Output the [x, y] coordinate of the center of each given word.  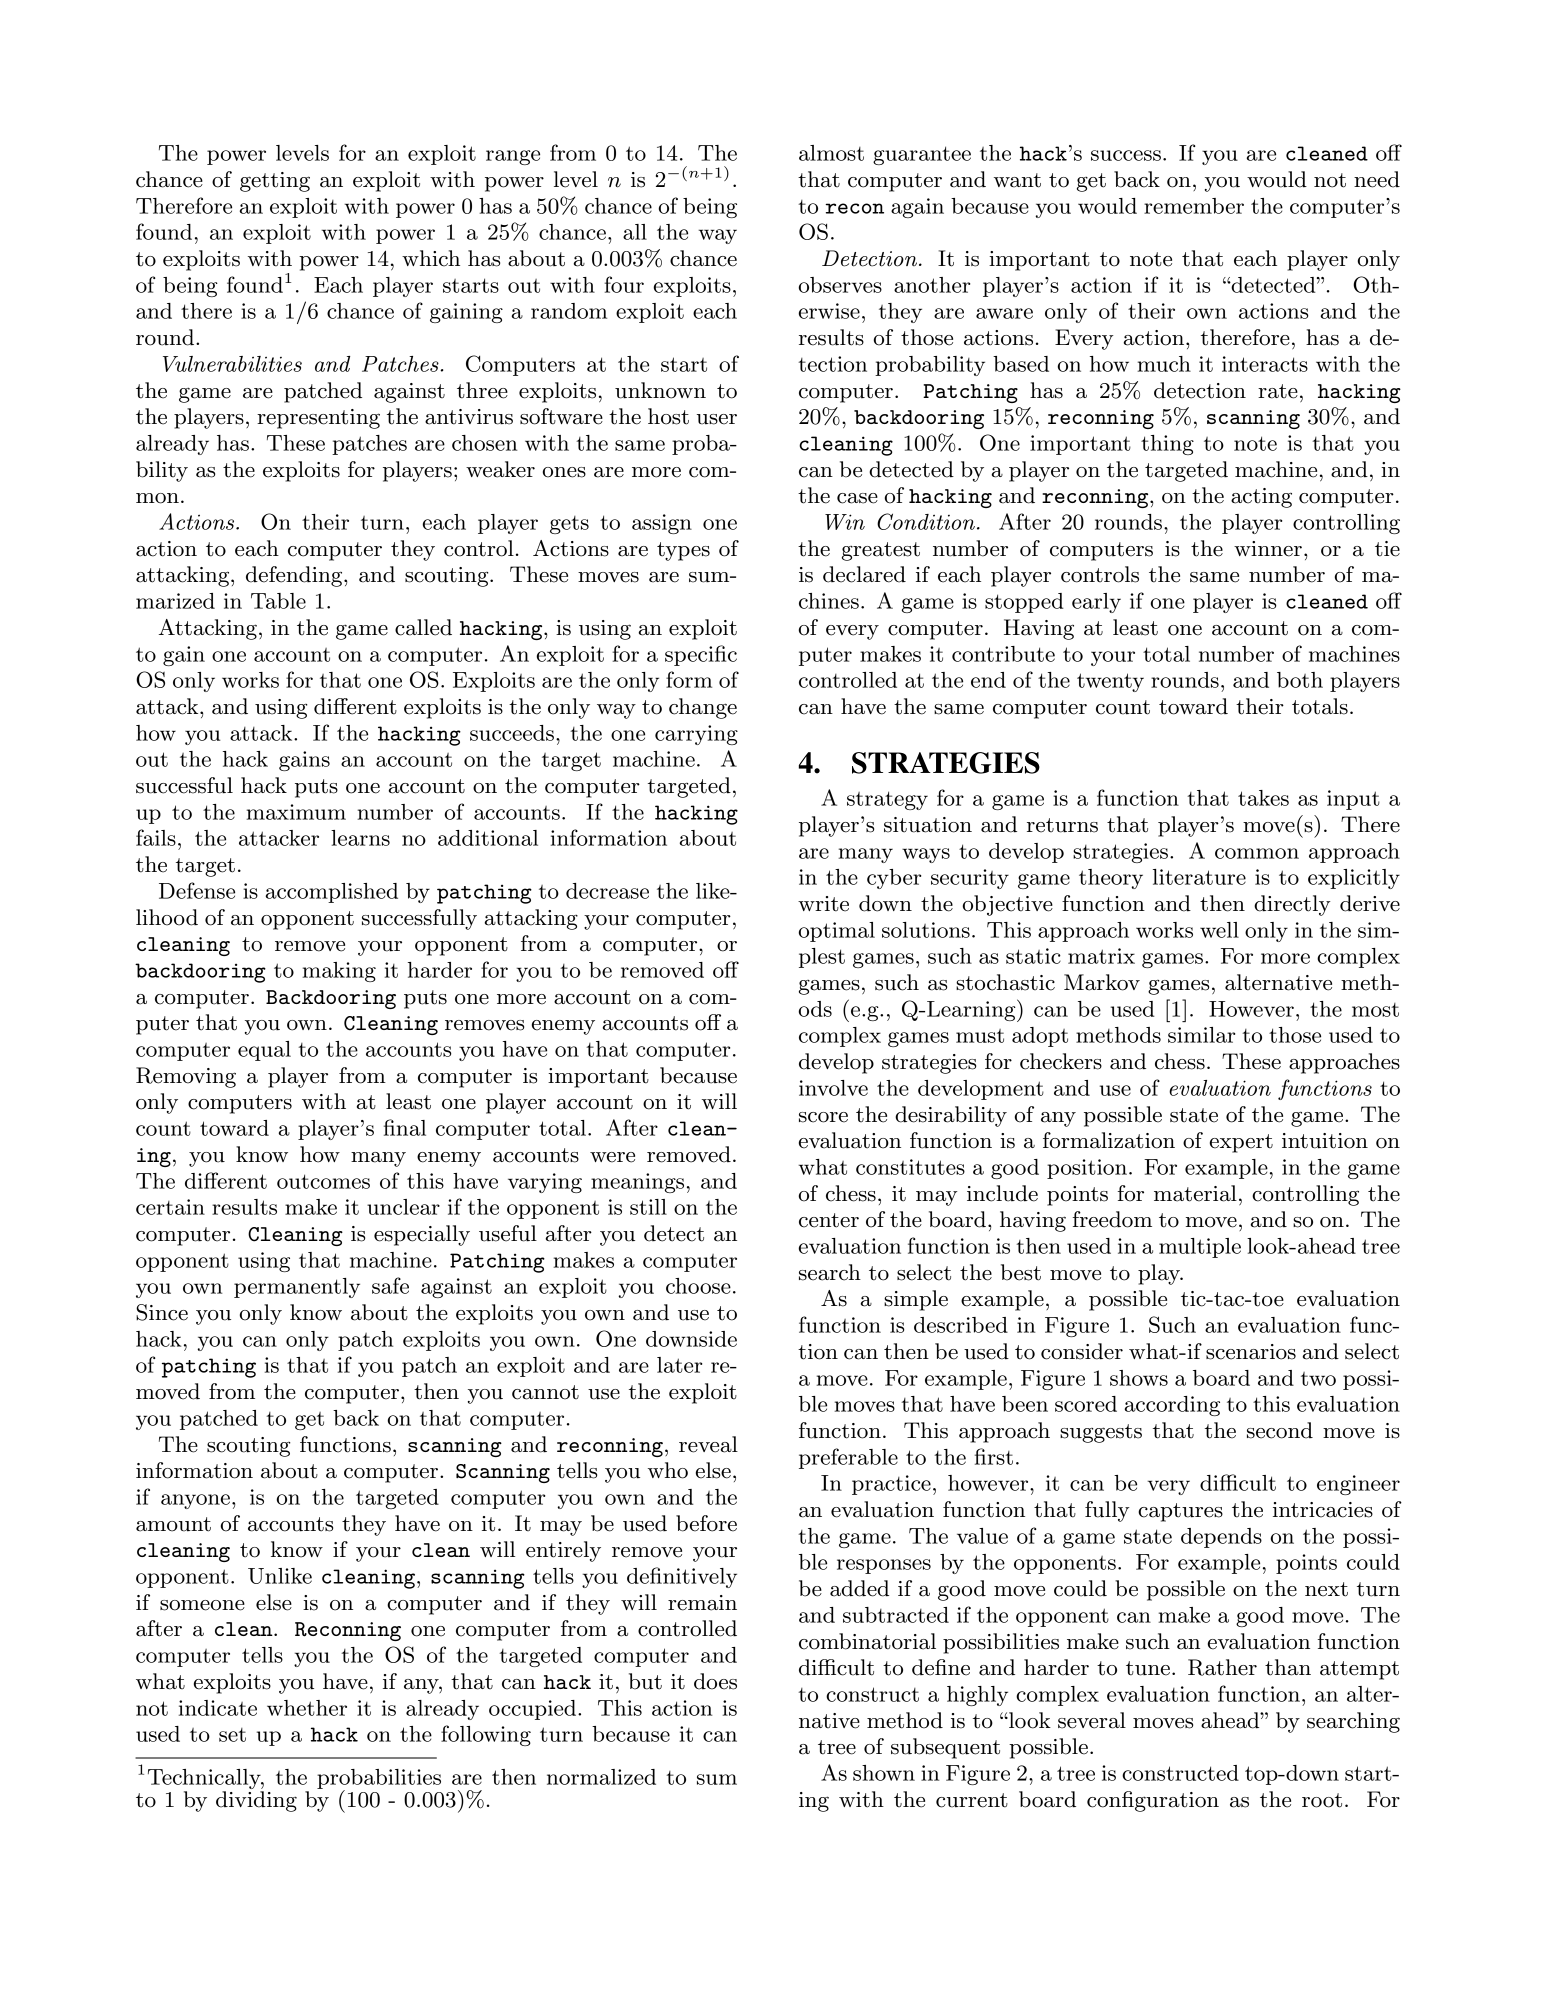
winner [1268, 549]
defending [295, 576]
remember [1194, 206]
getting [275, 182]
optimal [837, 932]
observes [840, 285]
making [339, 972]
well [1219, 930]
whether [307, 1708]
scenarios [1251, 1352]
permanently [297, 1288]
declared [864, 574]
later [679, 1365]
